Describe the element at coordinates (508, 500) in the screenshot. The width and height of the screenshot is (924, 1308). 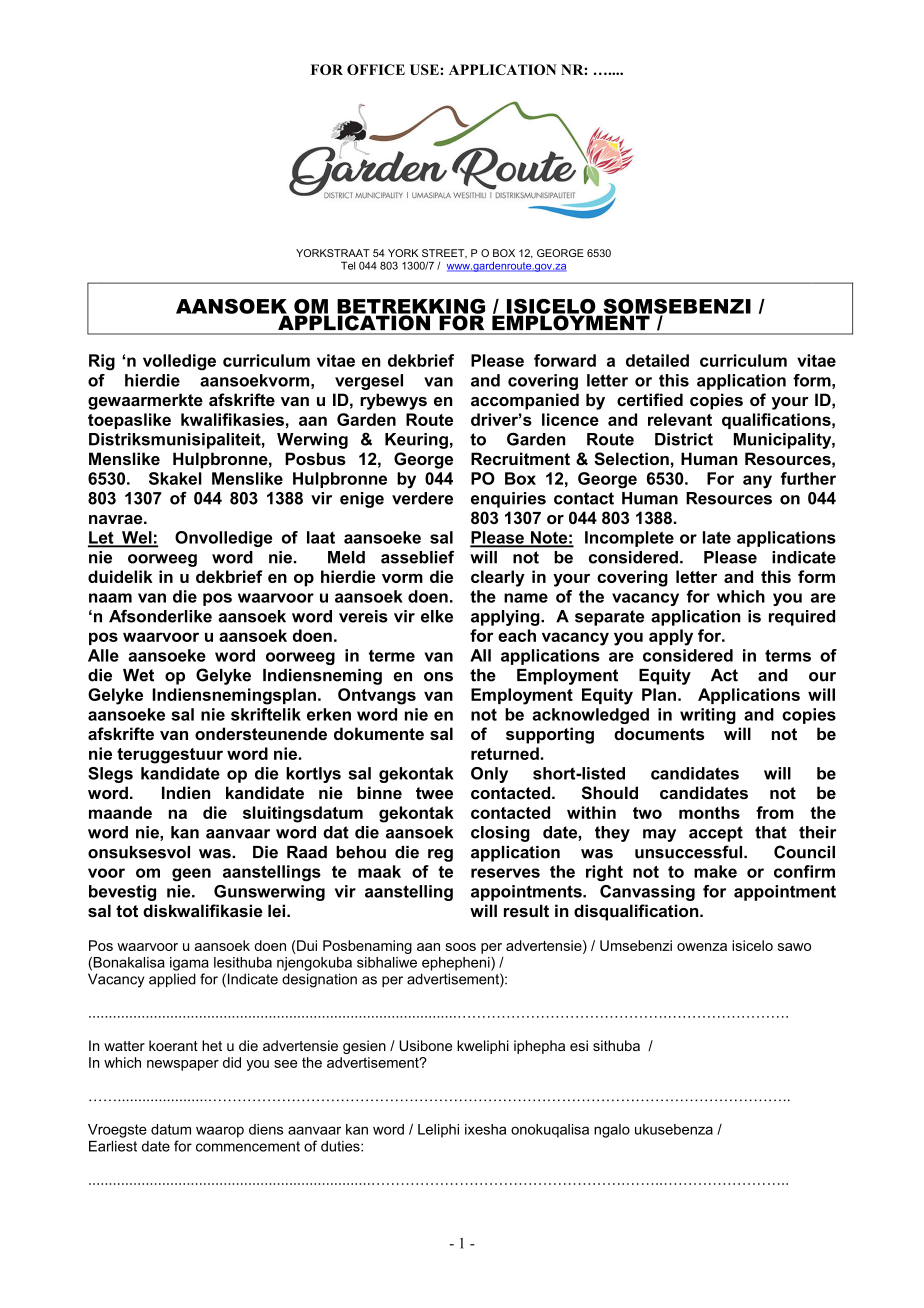
I see `enquiries` at that location.
